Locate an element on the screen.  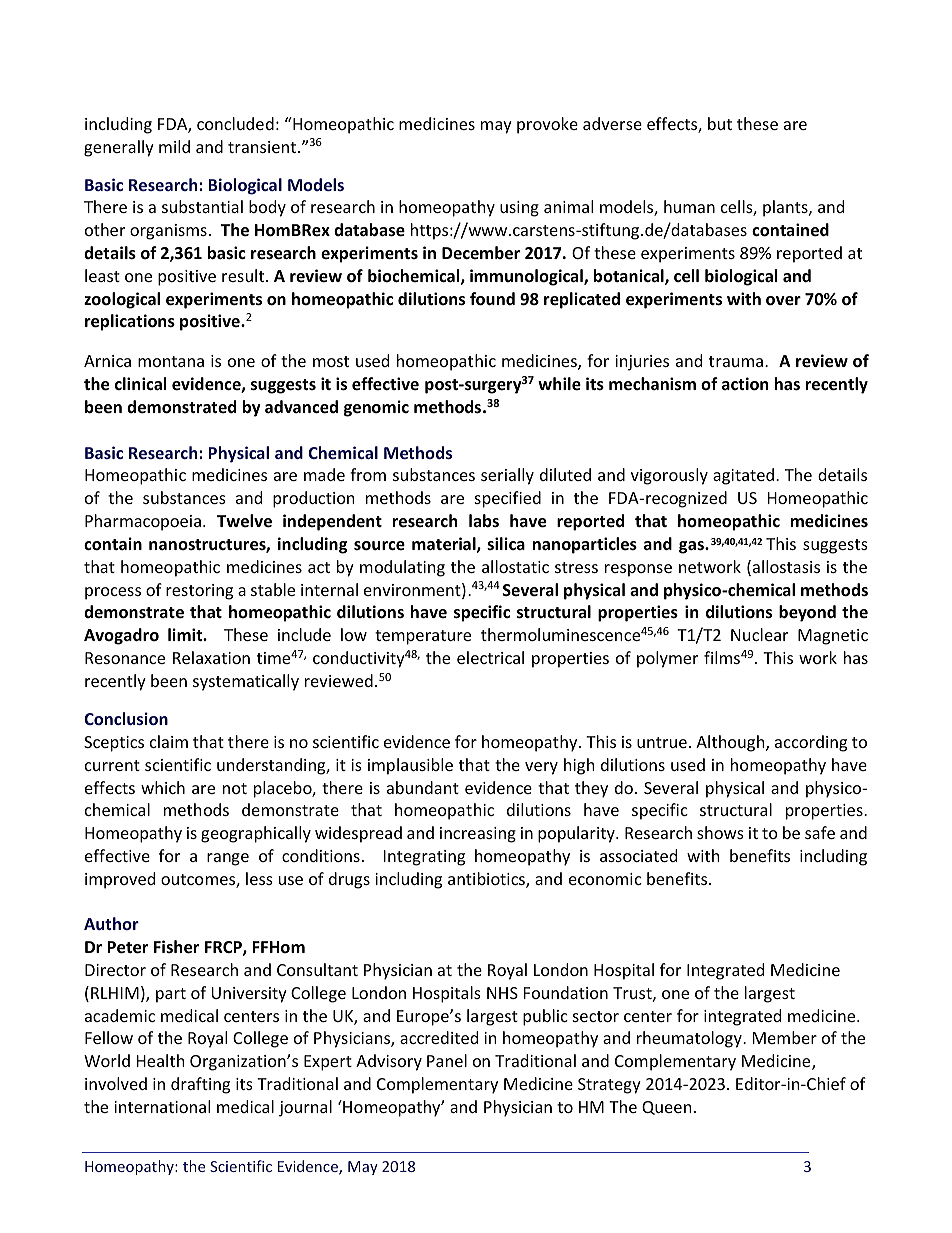
provoke is located at coordinates (547, 125).
